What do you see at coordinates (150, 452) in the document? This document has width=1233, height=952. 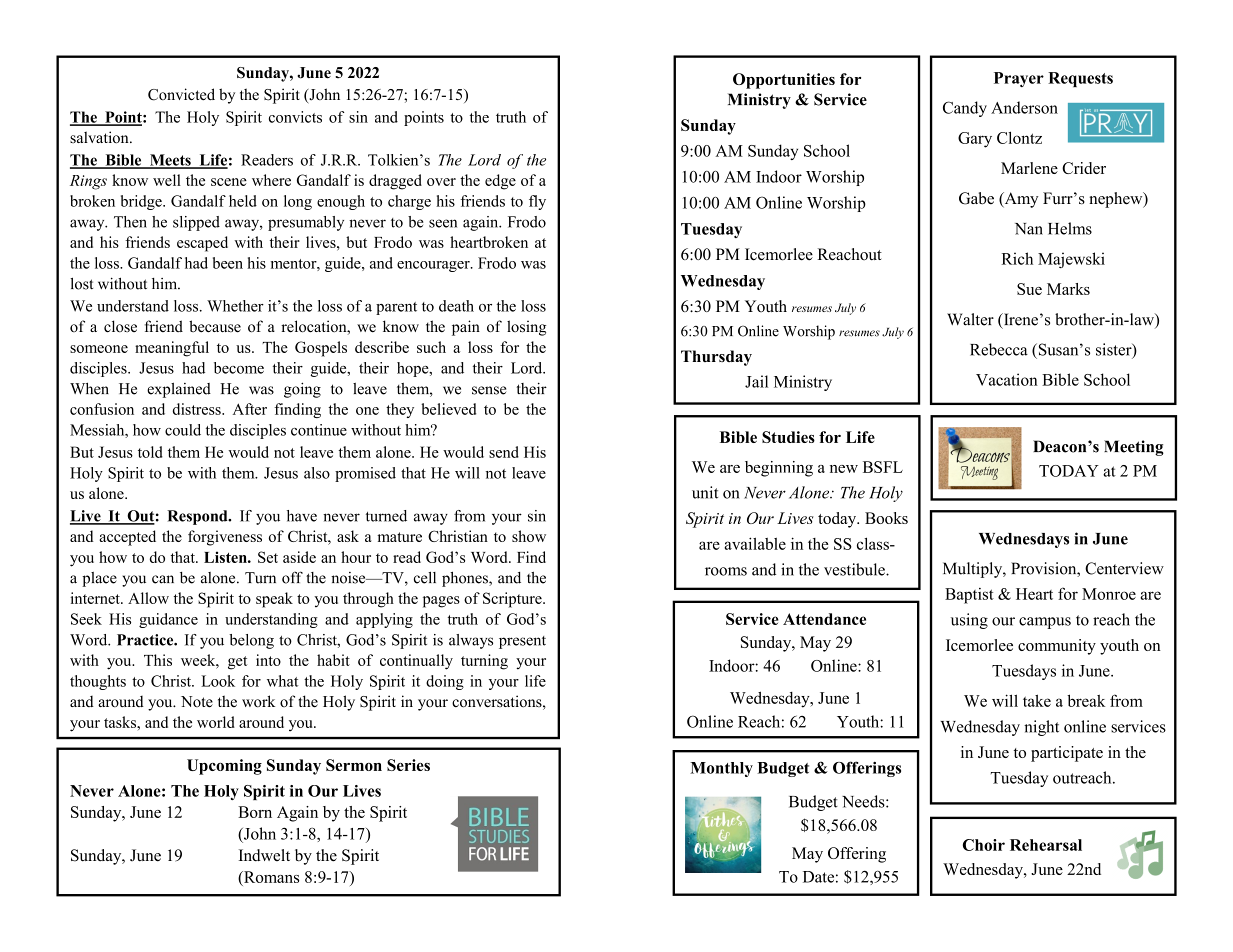 I see `told` at bounding box center [150, 452].
